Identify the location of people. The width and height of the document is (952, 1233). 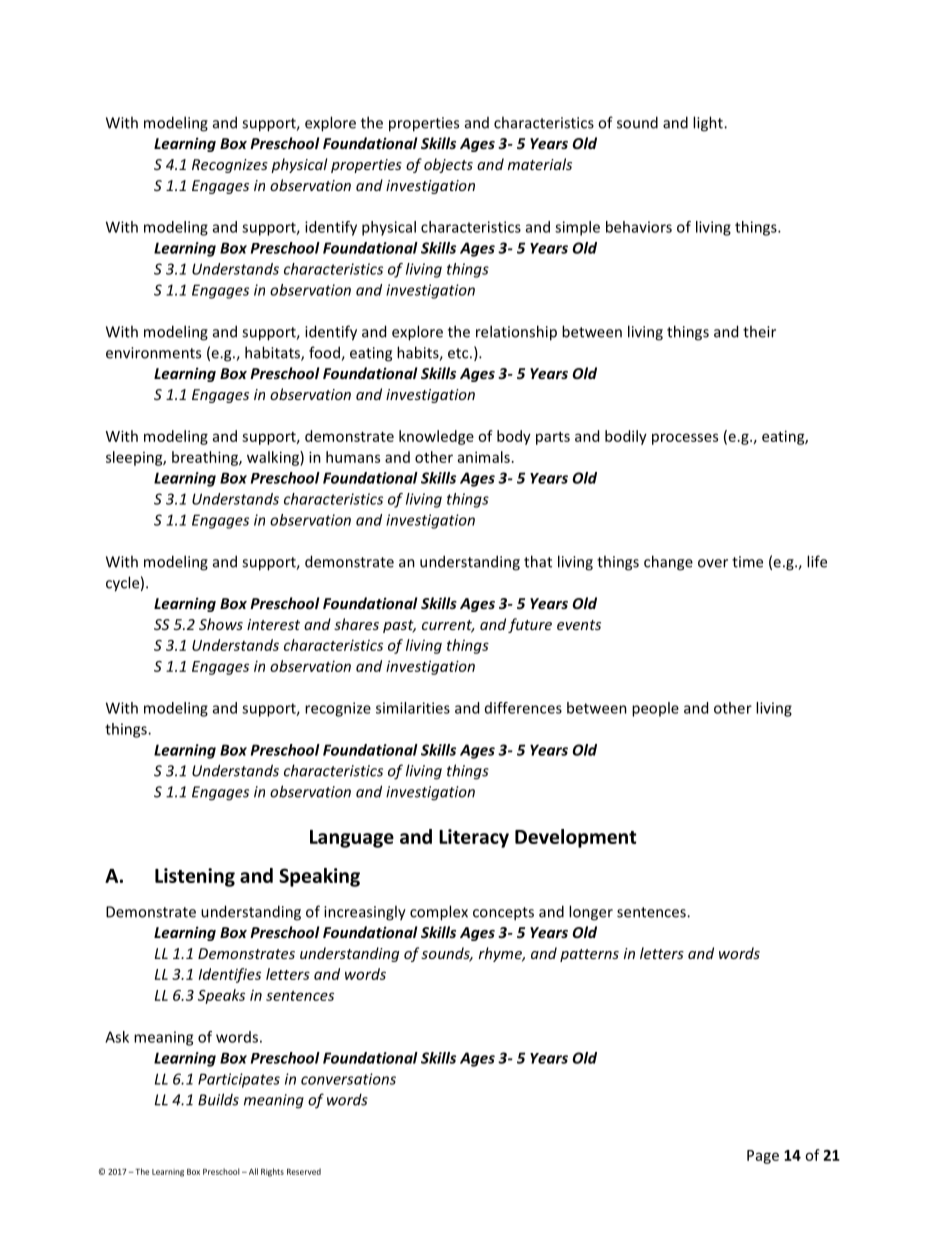
(655, 709).
